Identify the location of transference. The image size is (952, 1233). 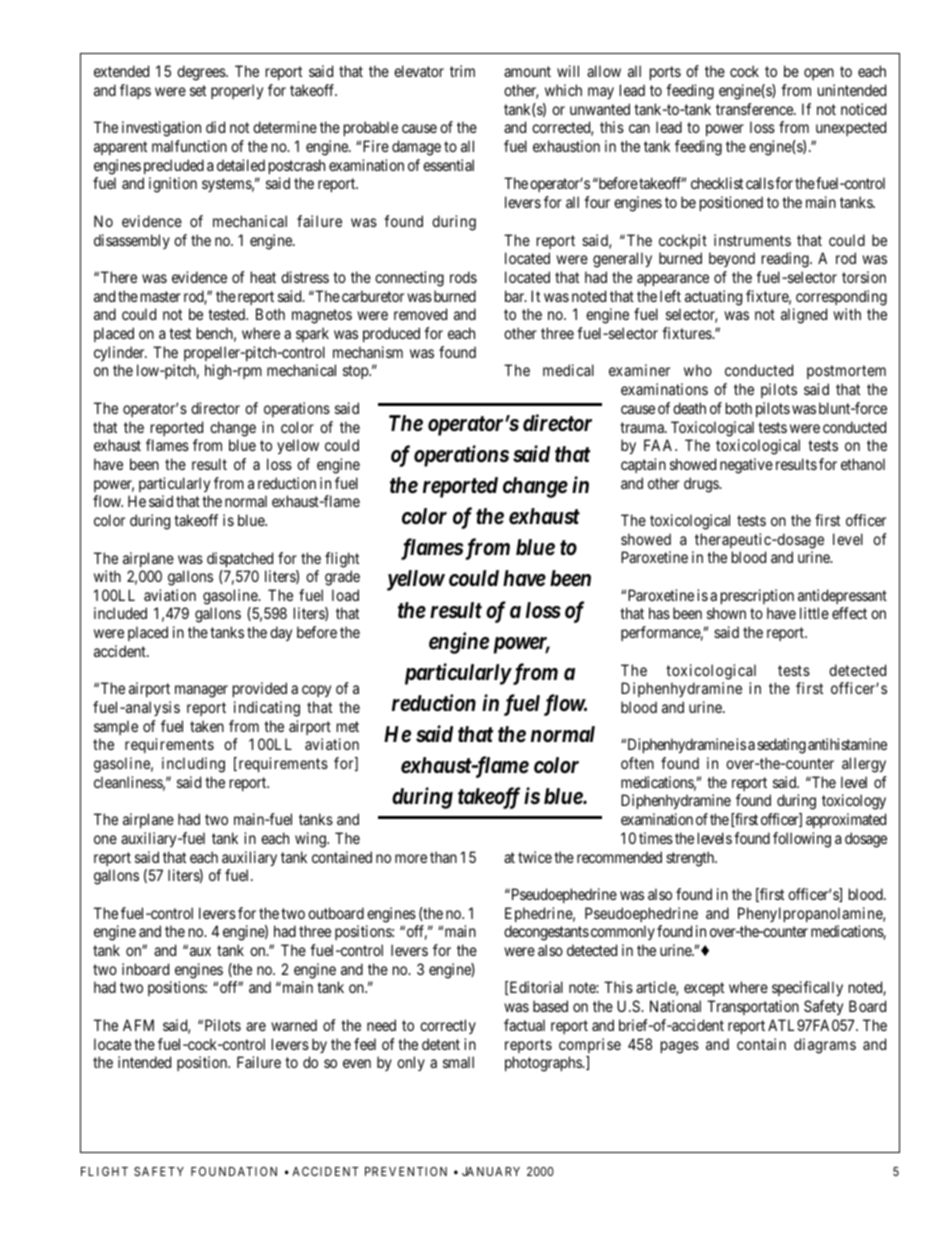
(755, 109).
